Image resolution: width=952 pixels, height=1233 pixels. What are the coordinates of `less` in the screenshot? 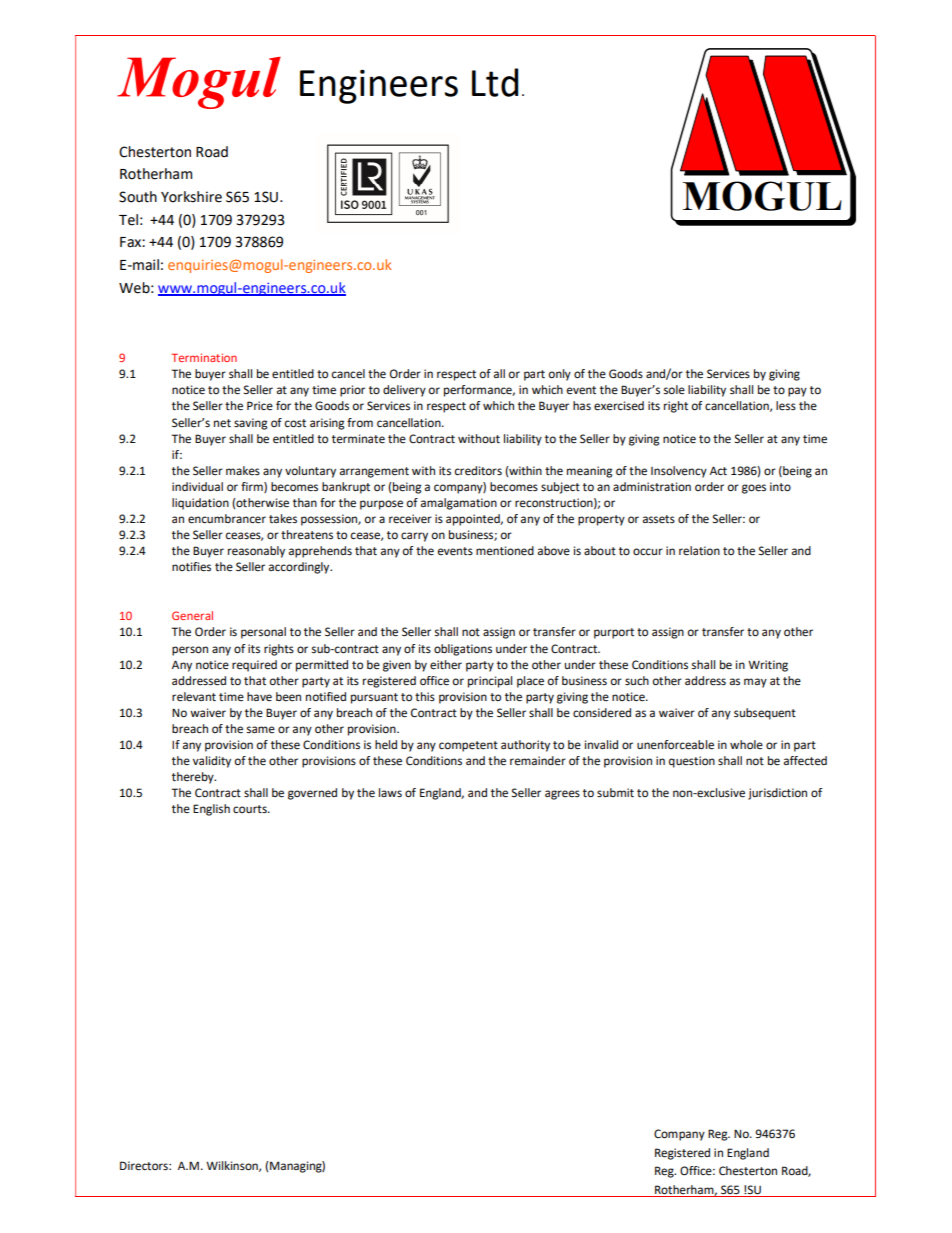 It's located at (786, 406).
